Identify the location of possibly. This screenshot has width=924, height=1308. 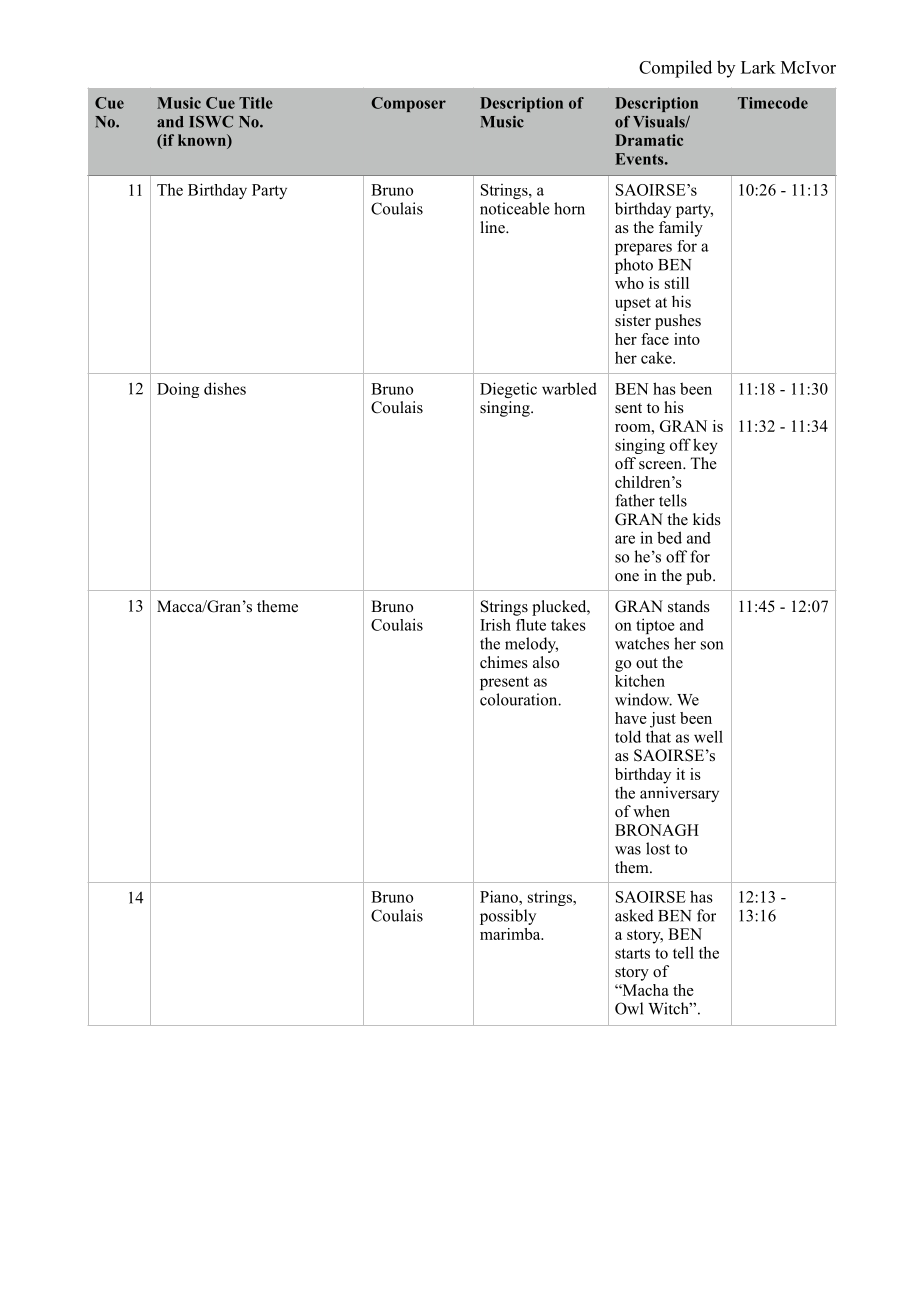
(508, 917).
